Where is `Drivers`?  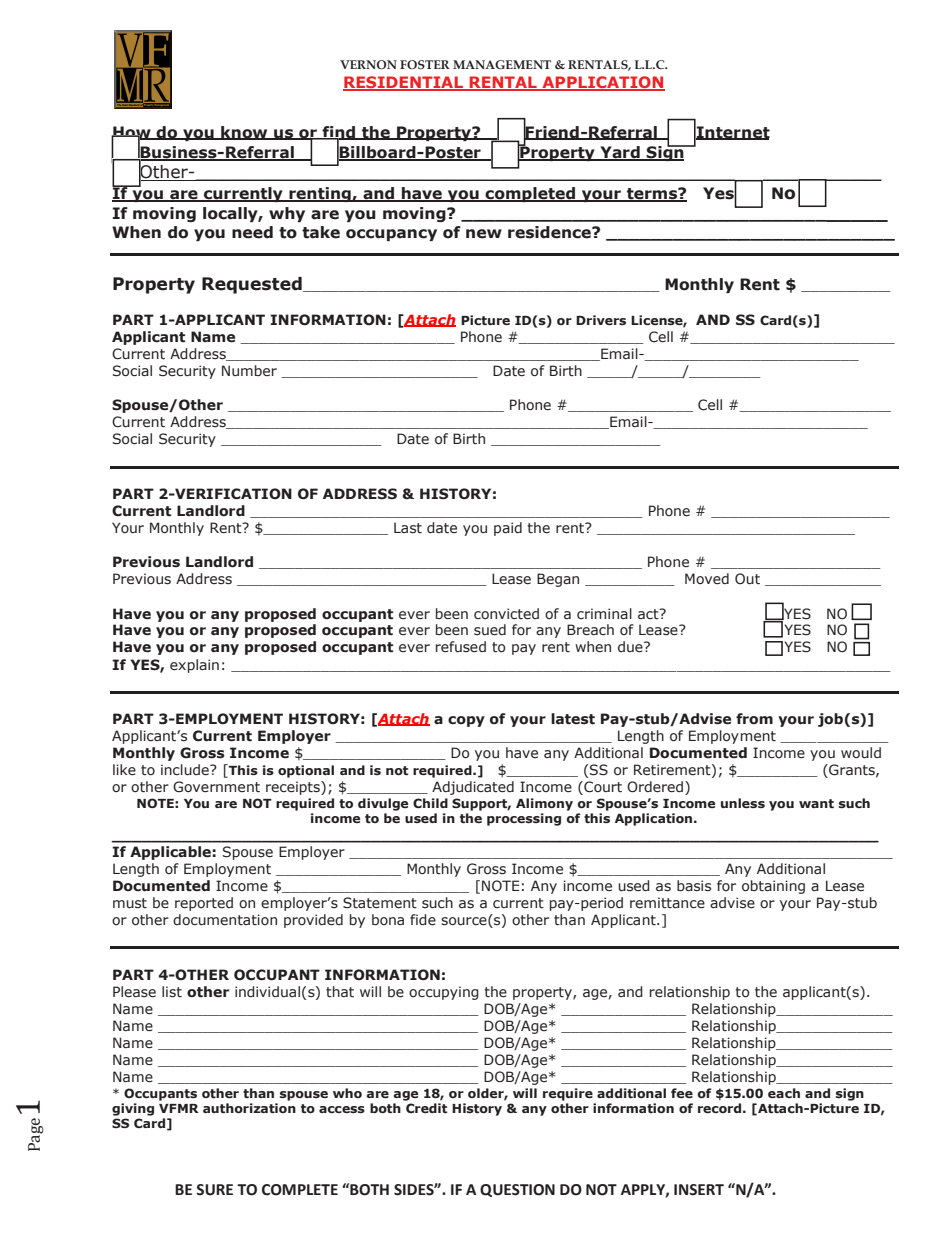
Drivers is located at coordinates (601, 320).
